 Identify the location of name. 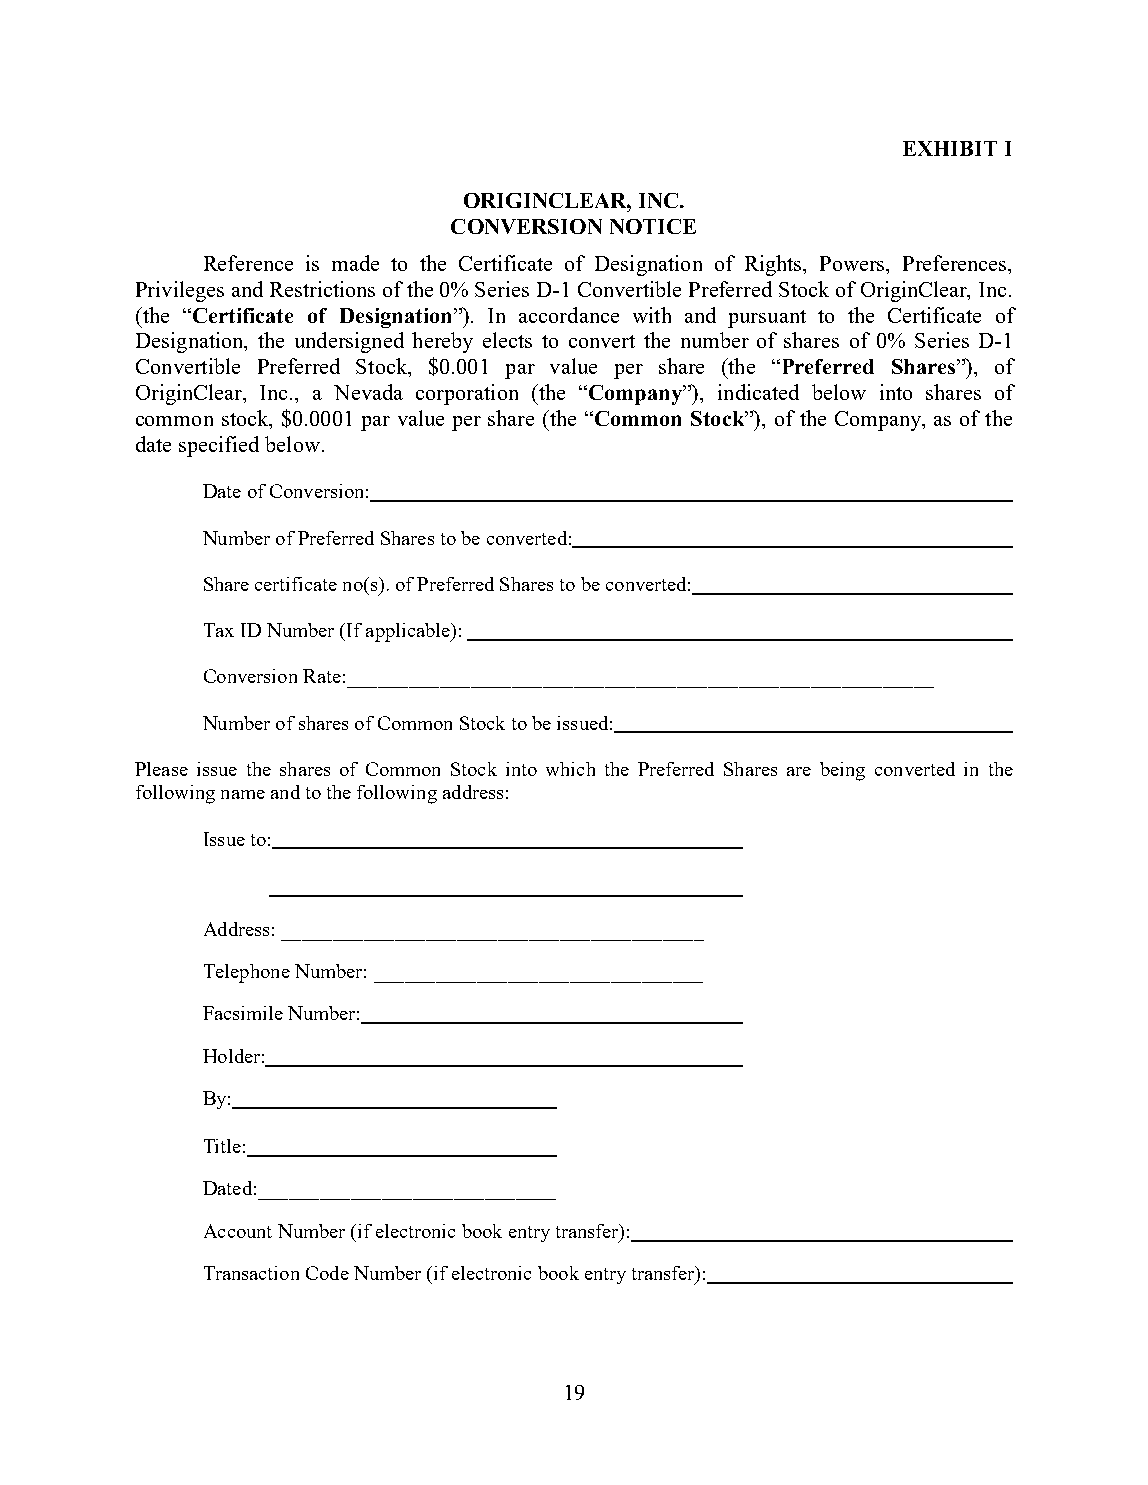
(243, 794).
